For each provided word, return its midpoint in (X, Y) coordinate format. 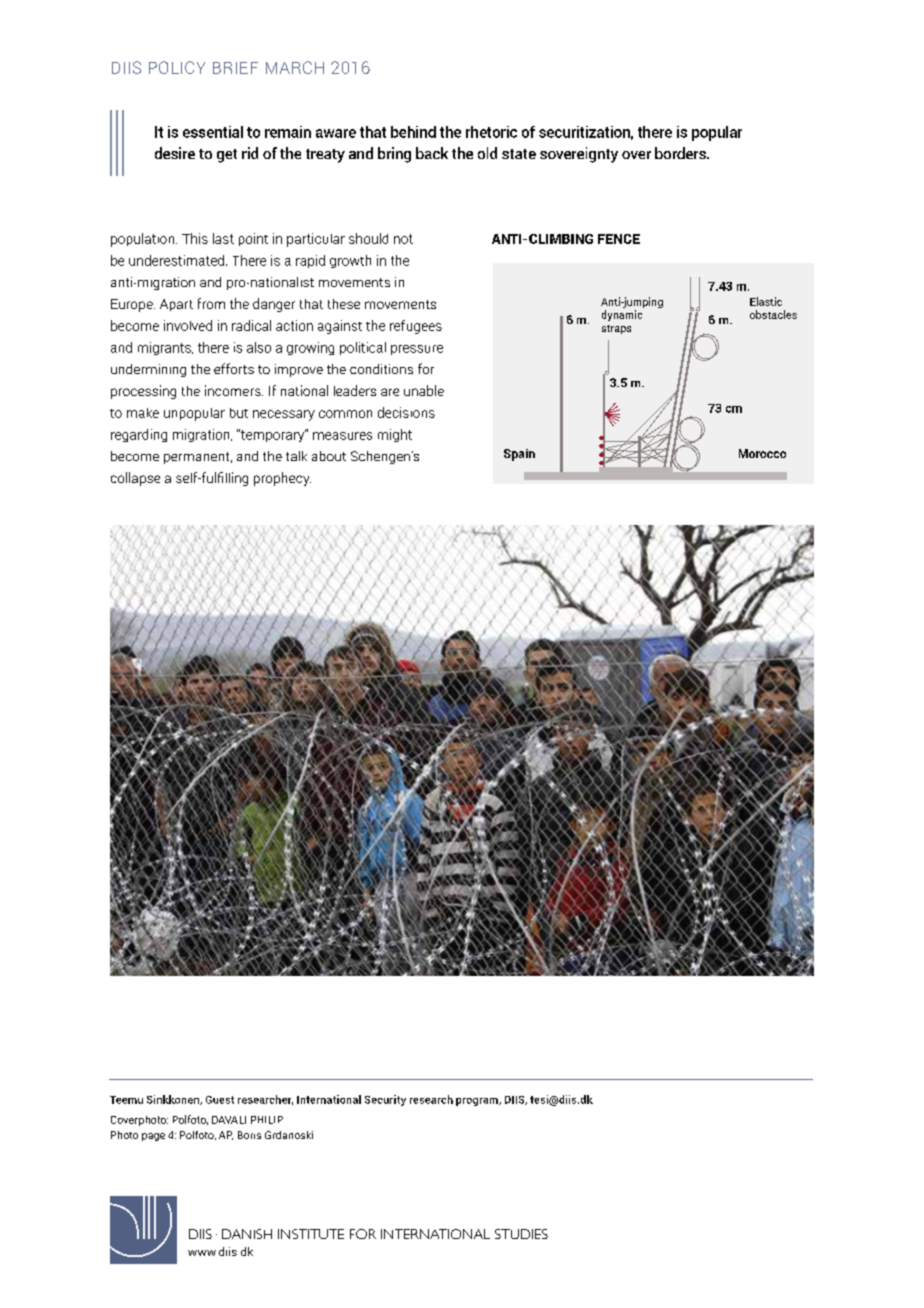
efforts (234, 368)
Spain (519, 455)
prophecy (282, 479)
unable (424, 390)
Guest (220, 1100)
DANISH (247, 1234)
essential (213, 132)
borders (681, 153)
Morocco (762, 453)
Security (385, 1100)
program (478, 1102)
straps (616, 329)
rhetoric (491, 132)
